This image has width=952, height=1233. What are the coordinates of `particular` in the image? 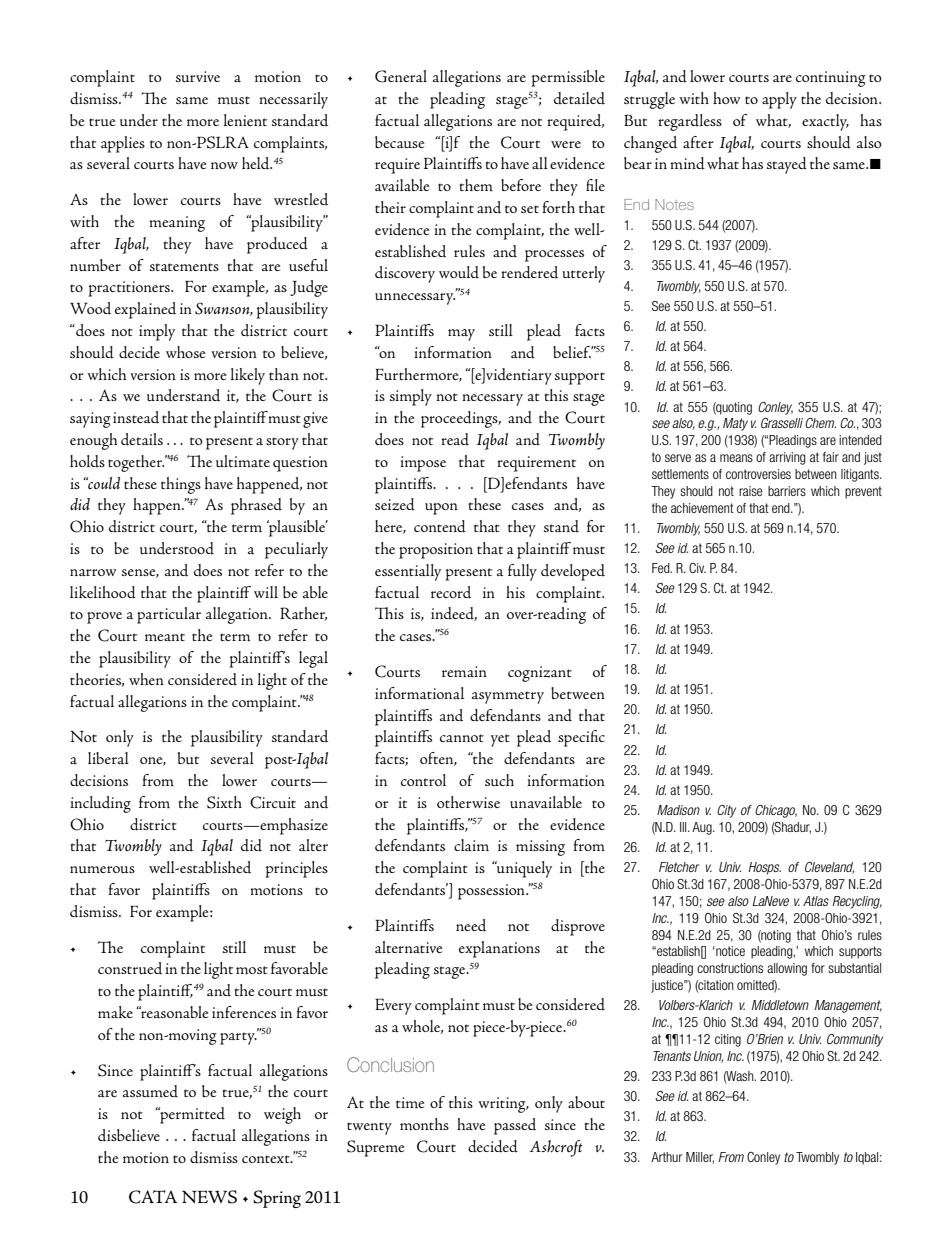 It's located at (169, 615).
